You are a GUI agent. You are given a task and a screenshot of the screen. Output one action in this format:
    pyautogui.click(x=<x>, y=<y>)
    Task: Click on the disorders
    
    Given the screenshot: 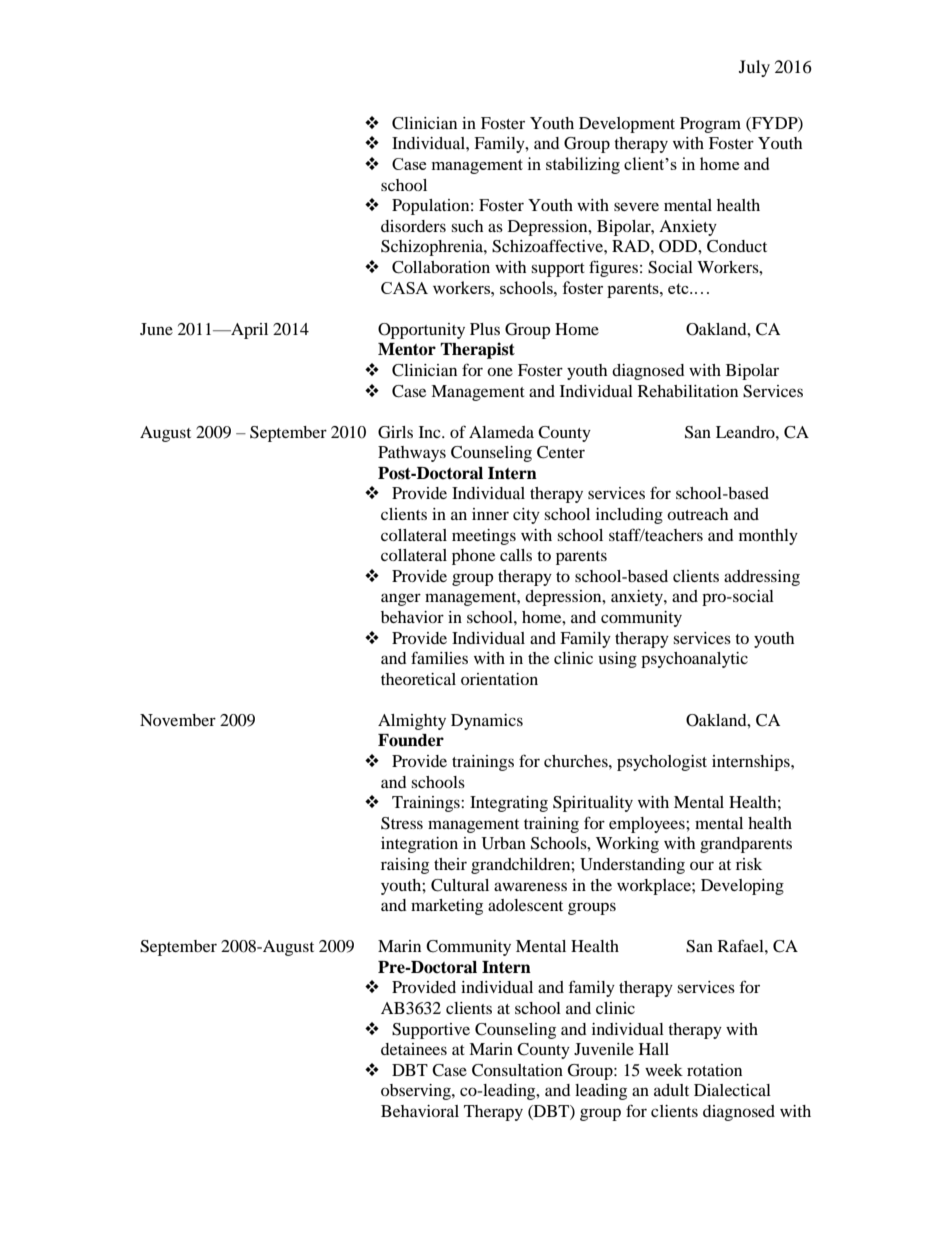 What is the action you would take?
    pyautogui.click(x=413, y=226)
